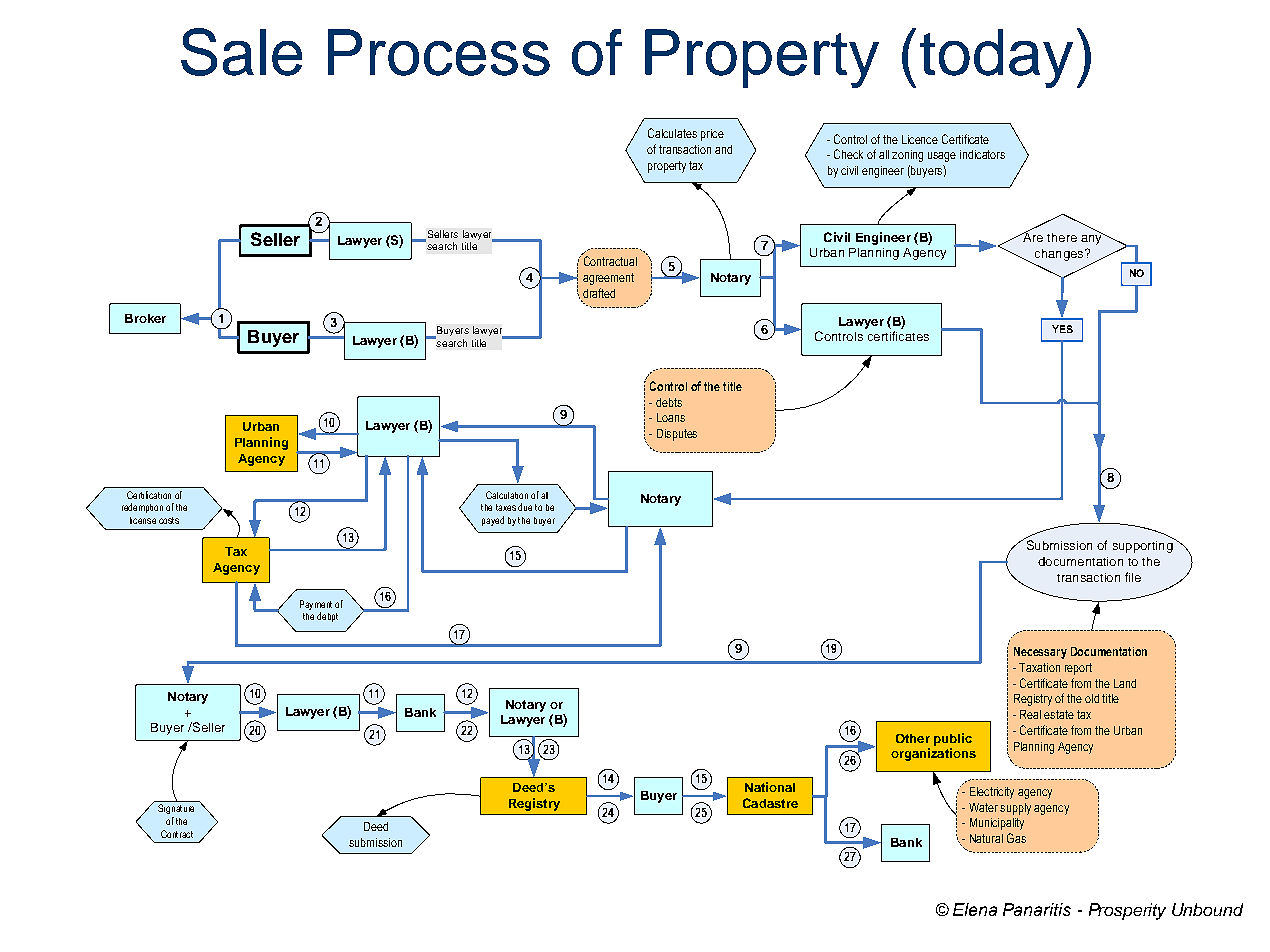 The height and width of the document is (952, 1270). What do you see at coordinates (672, 133) in the document?
I see `Calculates` at bounding box center [672, 133].
